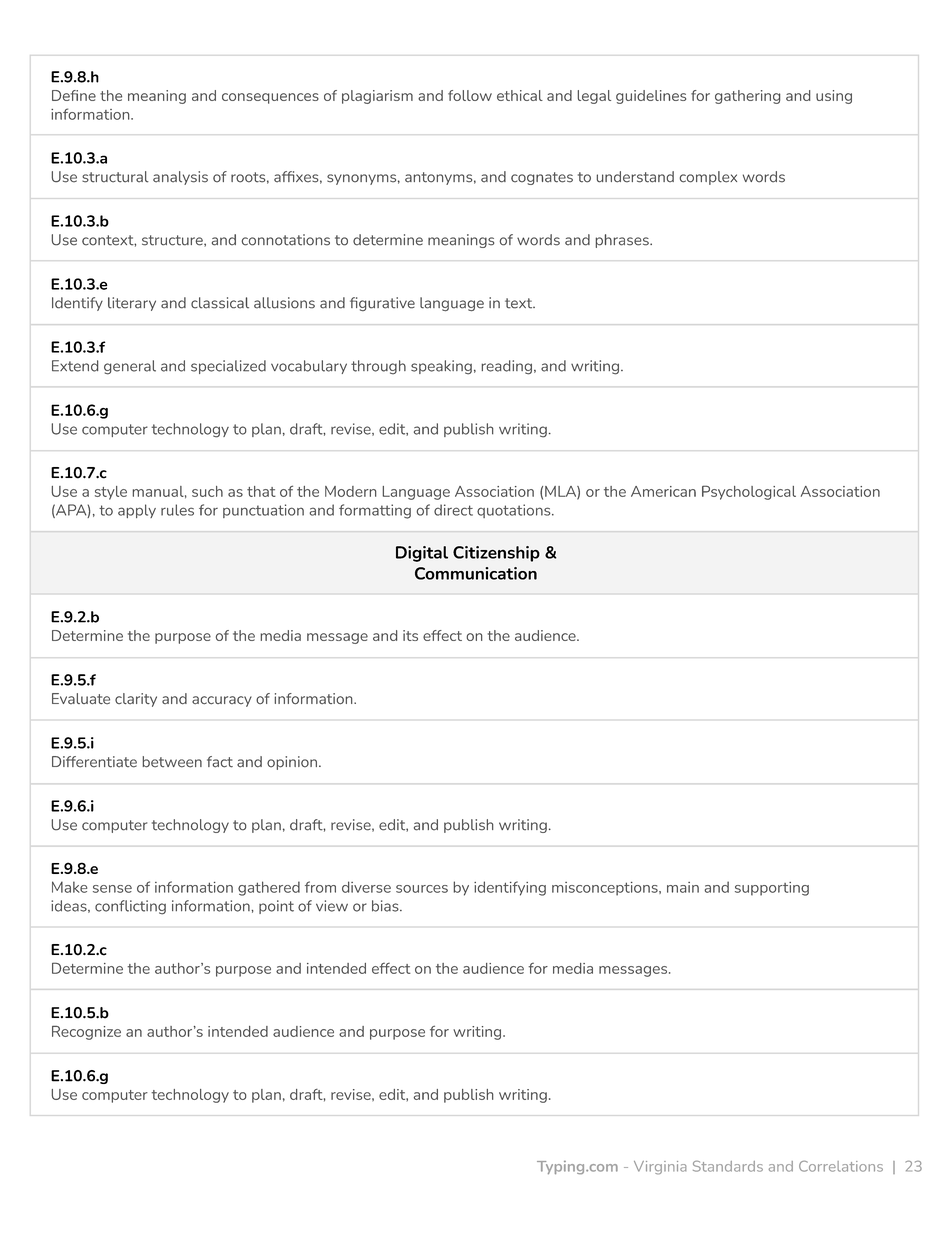 This image has height=1233, width=952. I want to click on Standards, so click(728, 1166).
